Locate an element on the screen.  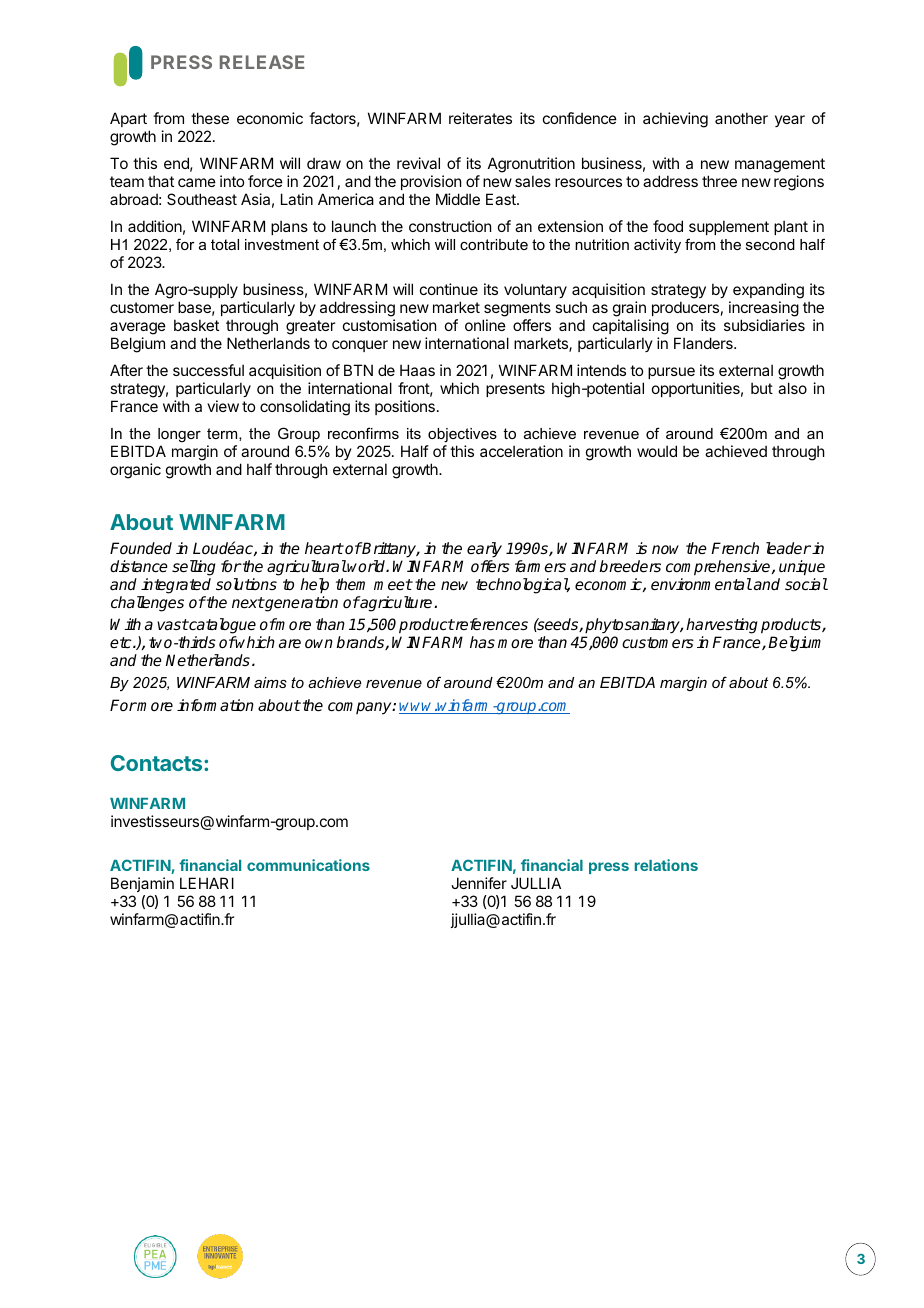
reiterates is located at coordinates (480, 118).
